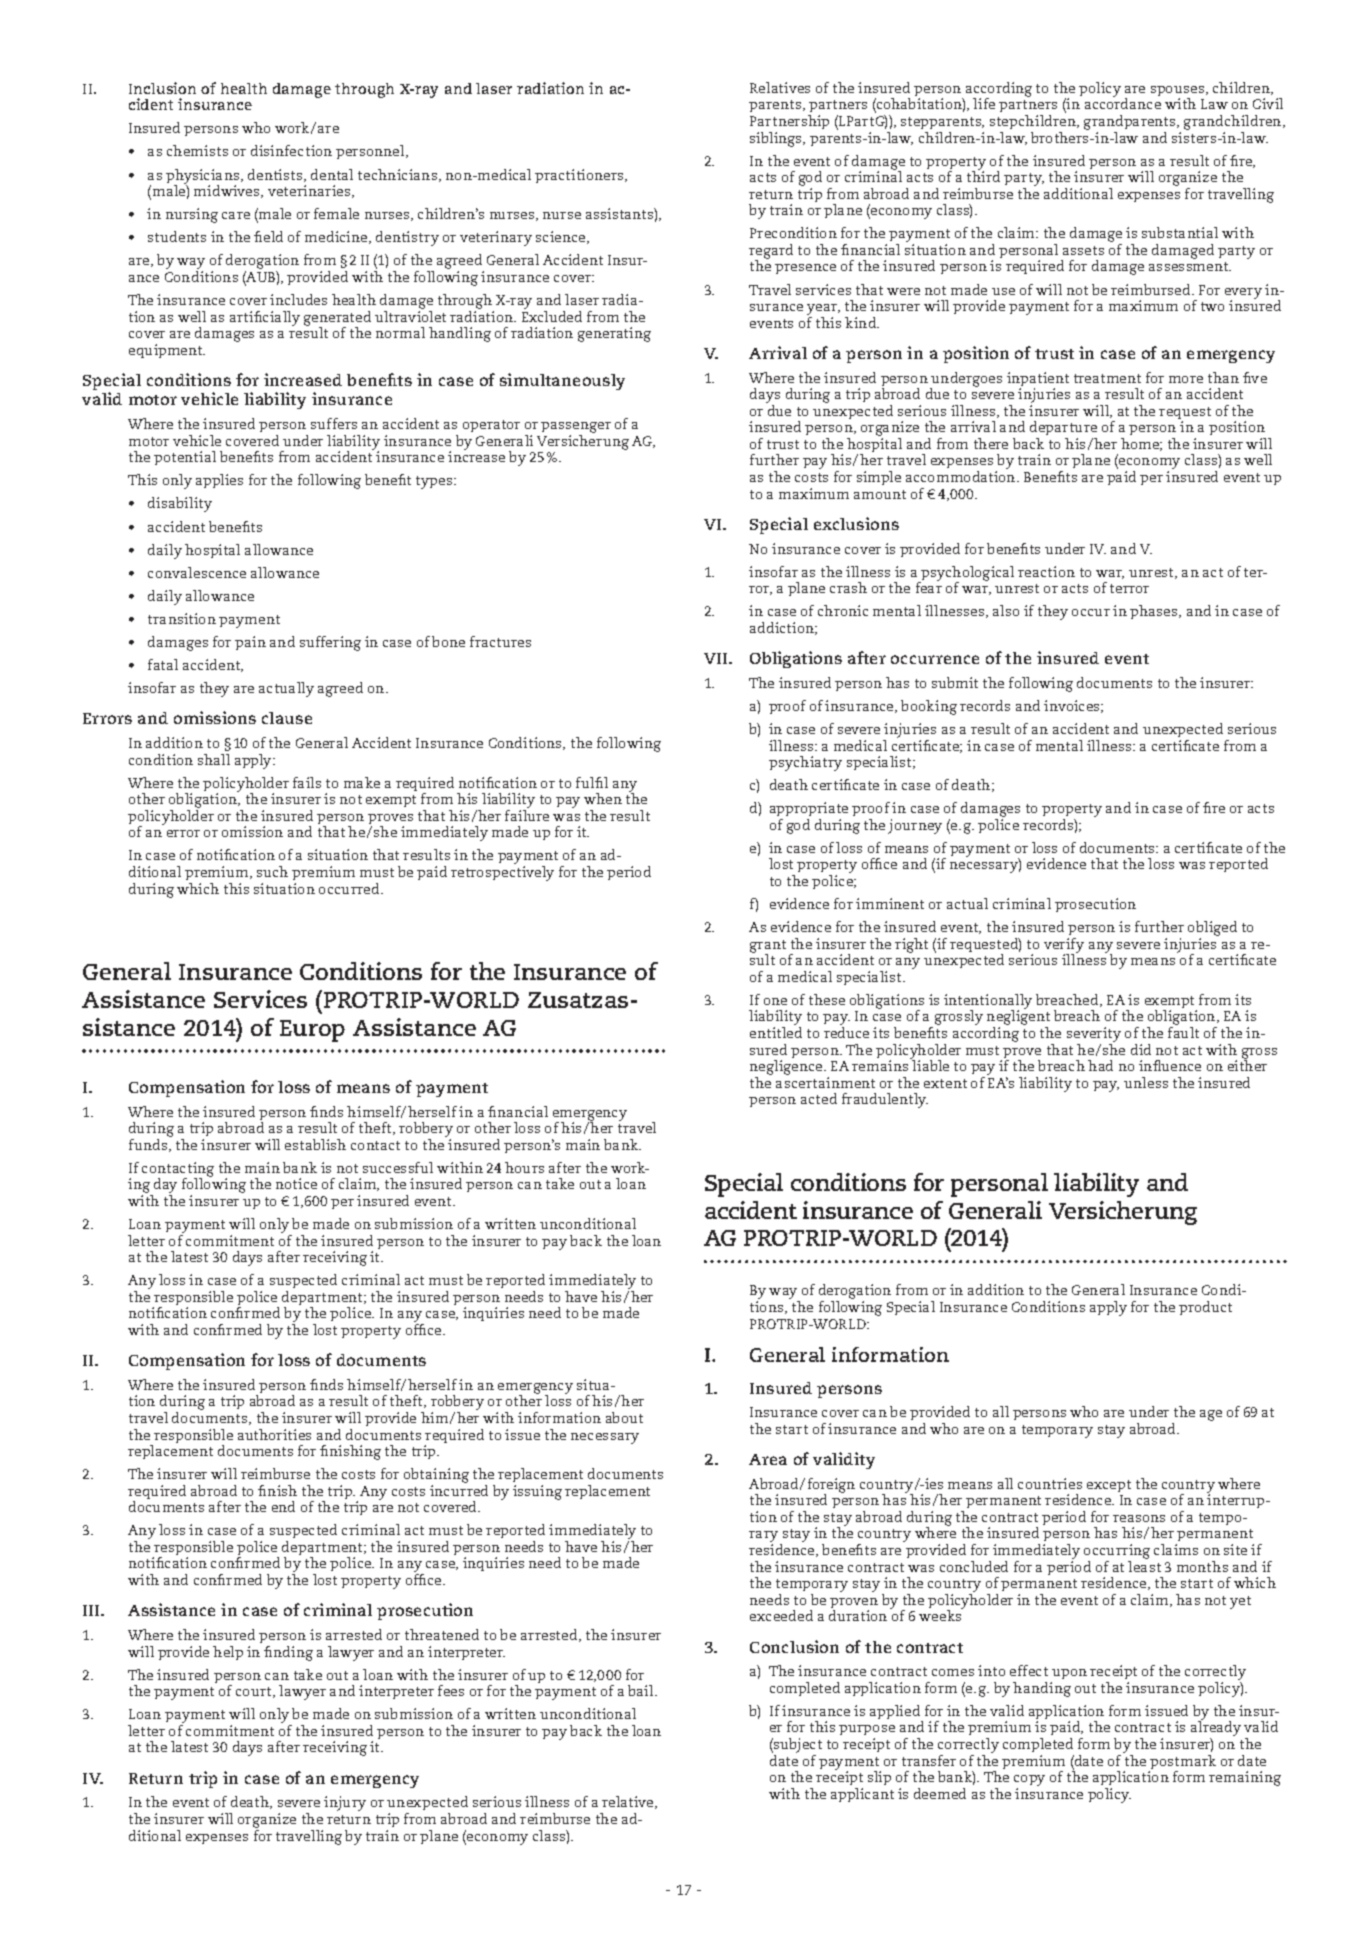  Describe the element at coordinates (1205, 1308) in the image. I see `product` at that location.
